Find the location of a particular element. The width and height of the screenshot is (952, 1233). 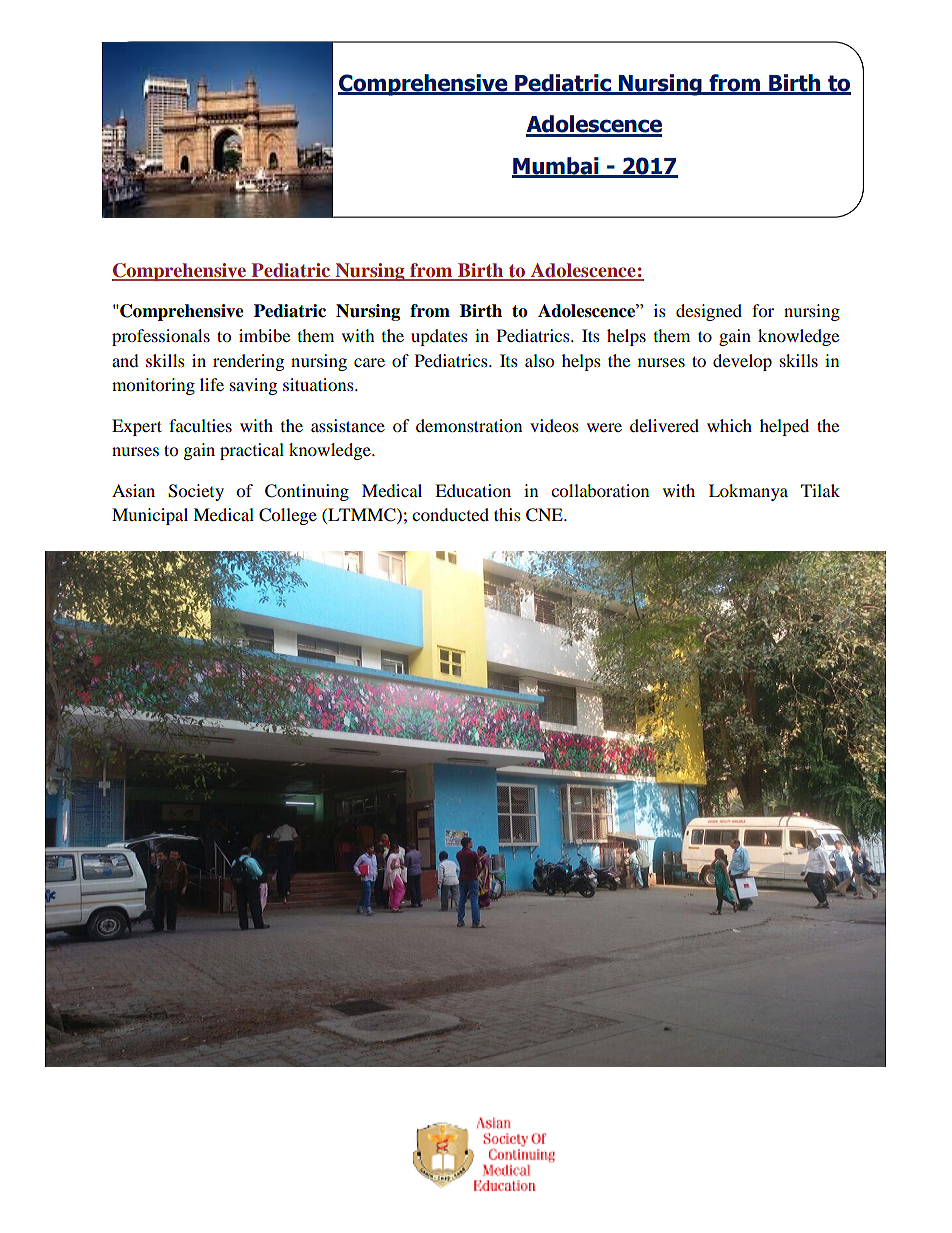

Society is located at coordinates (196, 492).
